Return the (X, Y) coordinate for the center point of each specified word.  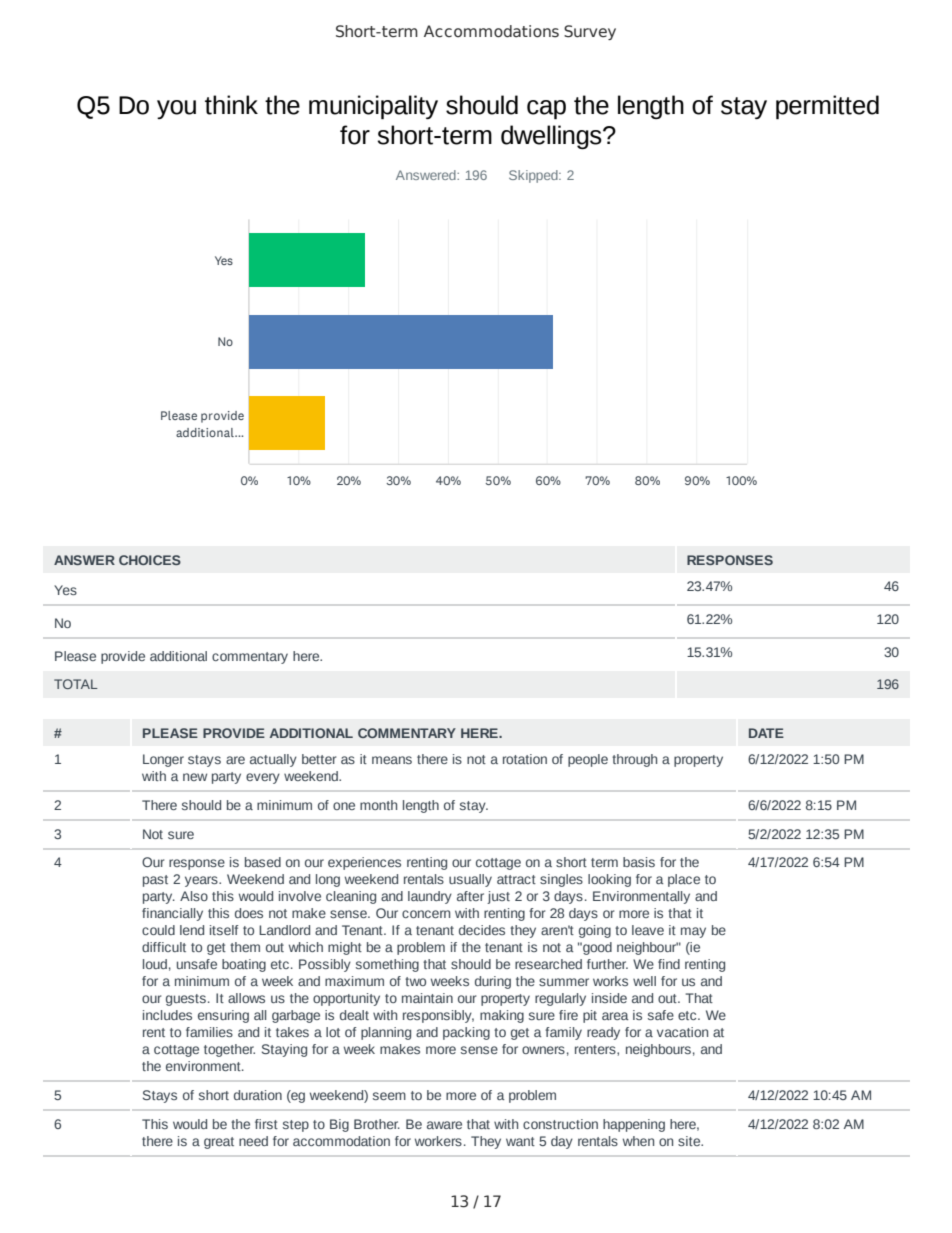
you (176, 109)
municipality (373, 107)
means (392, 760)
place (684, 880)
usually (470, 880)
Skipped (534, 176)
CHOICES (150, 560)
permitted (827, 107)
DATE (766, 733)
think (231, 105)
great (219, 1143)
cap (546, 110)
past (155, 881)
